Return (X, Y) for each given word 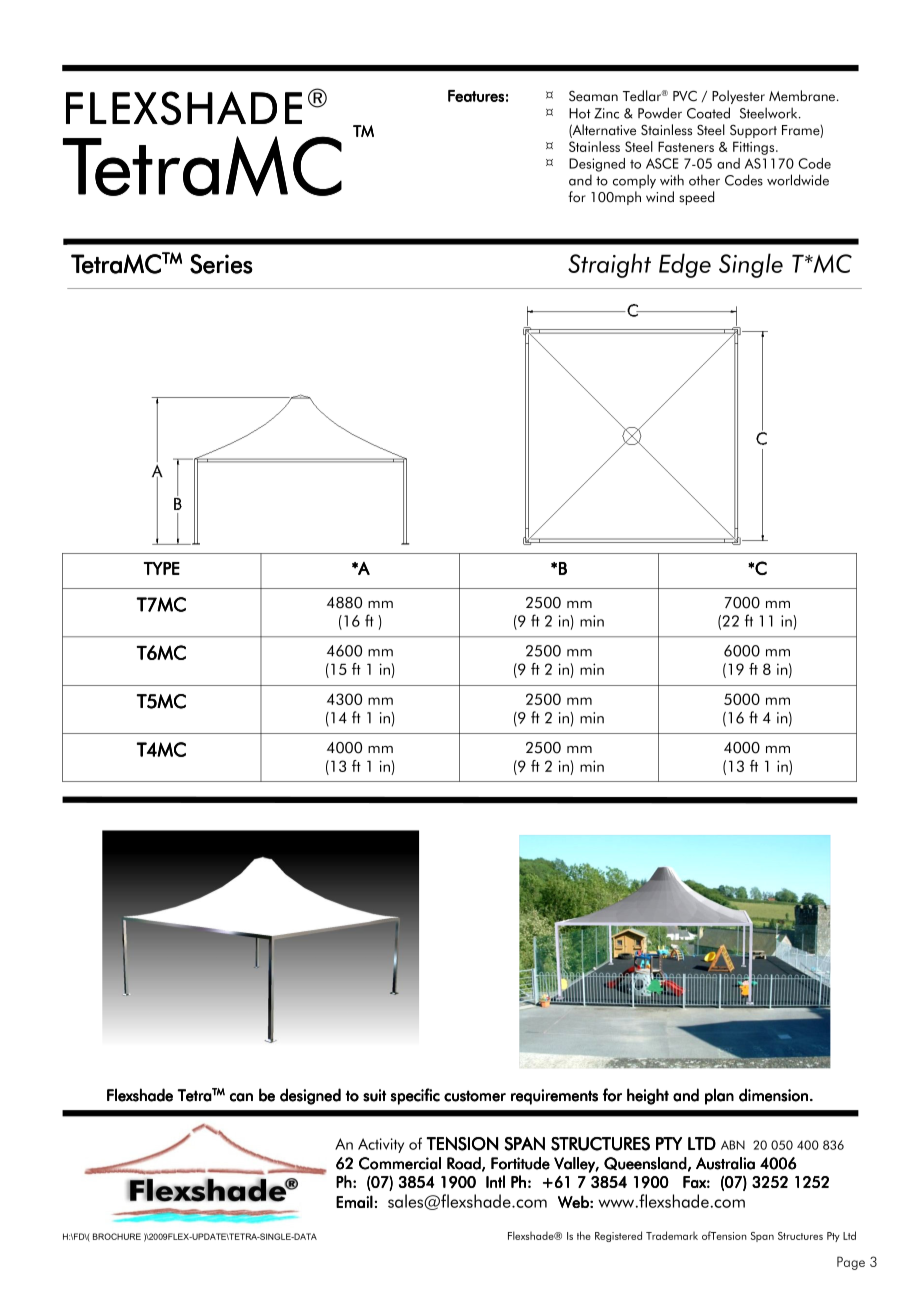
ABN (733, 1145)
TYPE (162, 568)
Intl (495, 1181)
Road (465, 1164)
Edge (685, 265)
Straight (609, 265)
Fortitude (520, 1163)
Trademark (672, 1235)
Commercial (400, 1163)
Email (354, 1201)
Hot (580, 113)
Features (476, 96)
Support (753, 131)
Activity (381, 1145)
